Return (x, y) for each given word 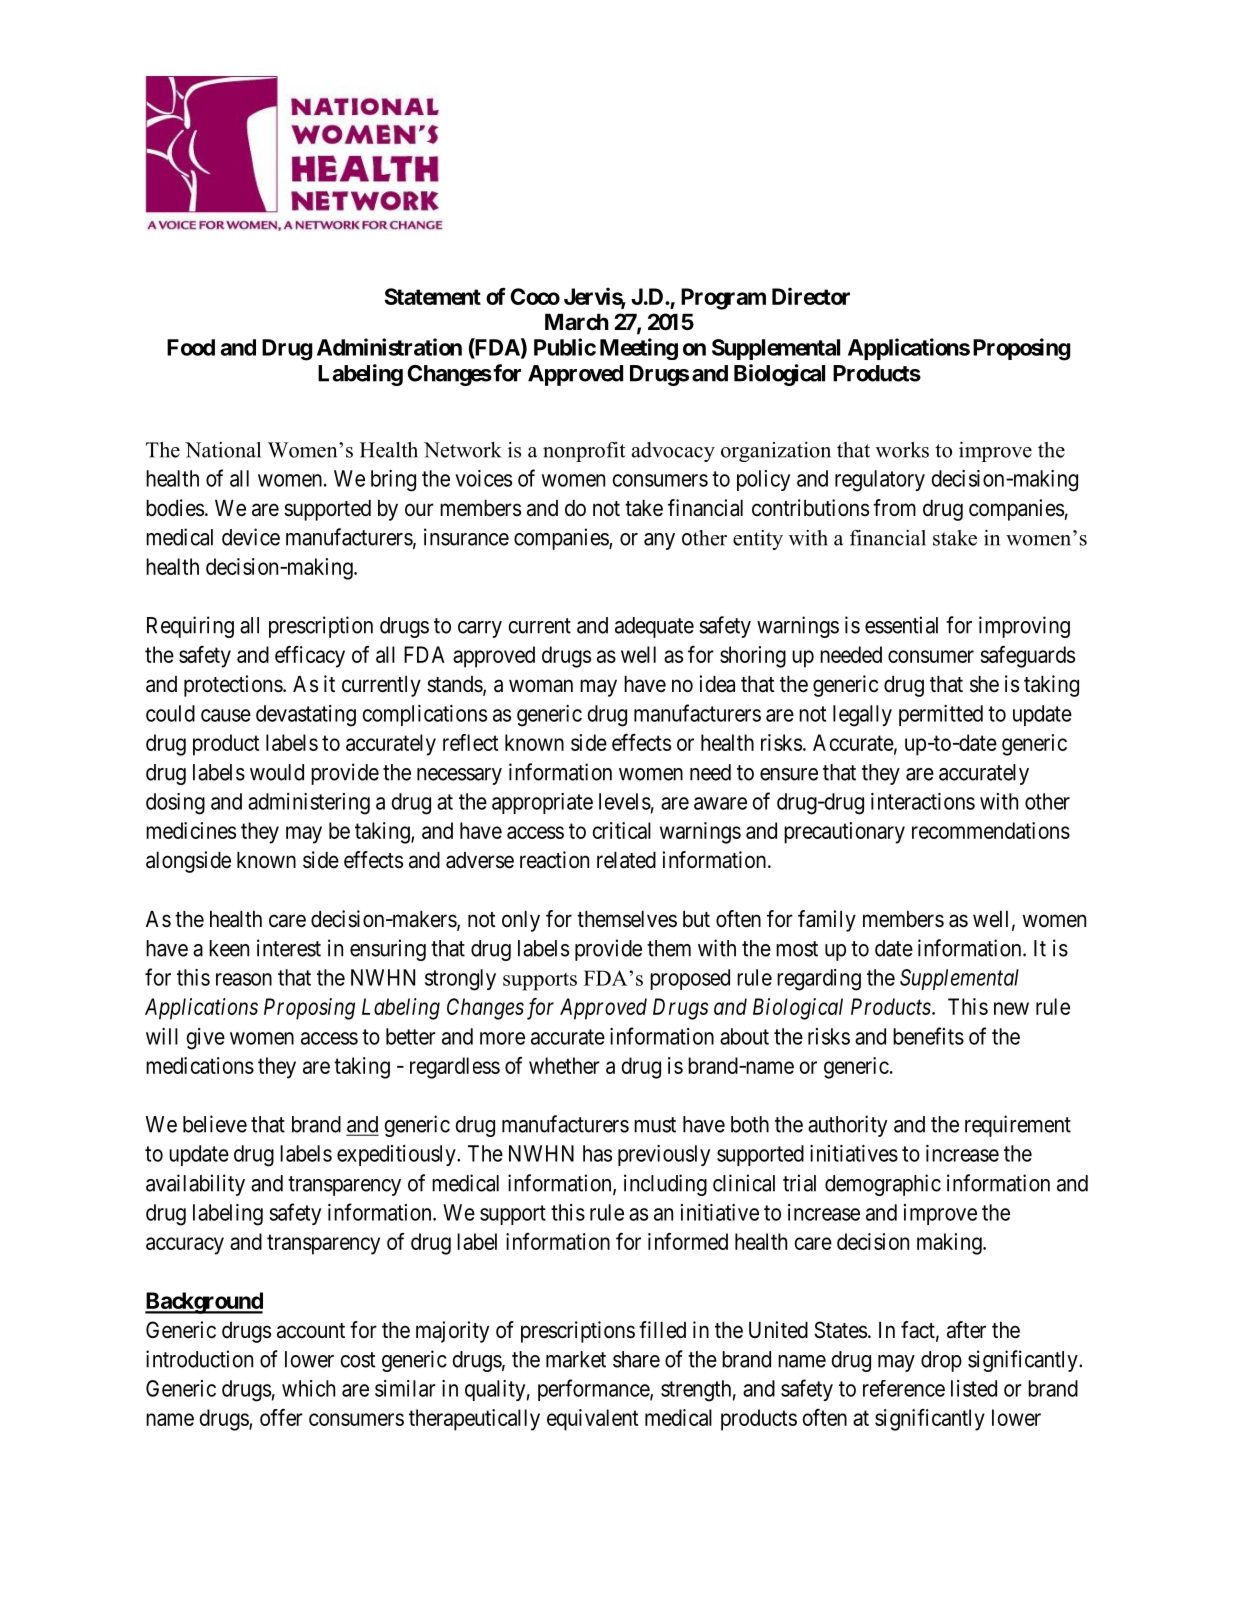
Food (191, 347)
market (576, 1359)
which (308, 1388)
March (577, 322)
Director (811, 296)
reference (904, 1388)
